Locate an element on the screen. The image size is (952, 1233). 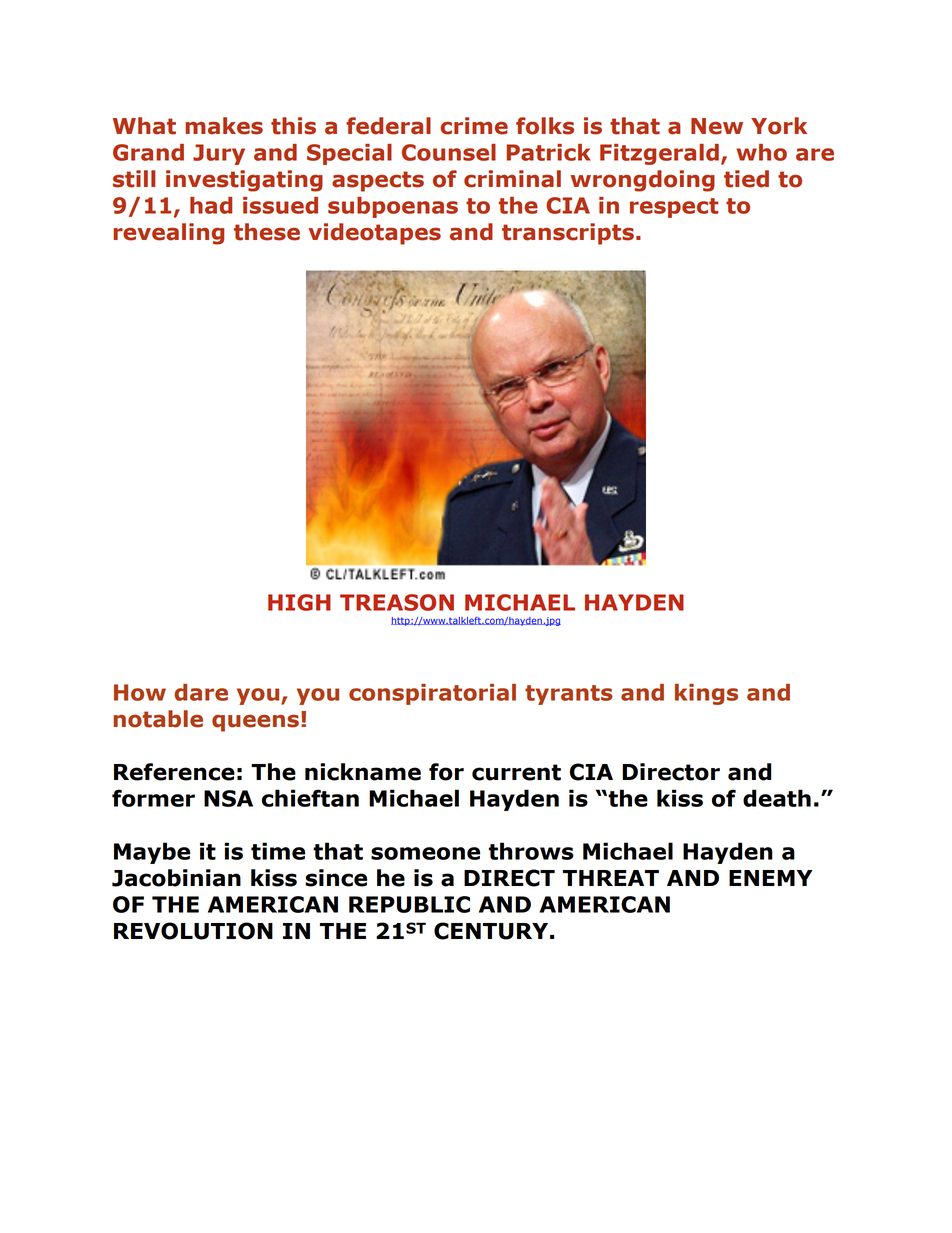
New is located at coordinates (717, 126).
